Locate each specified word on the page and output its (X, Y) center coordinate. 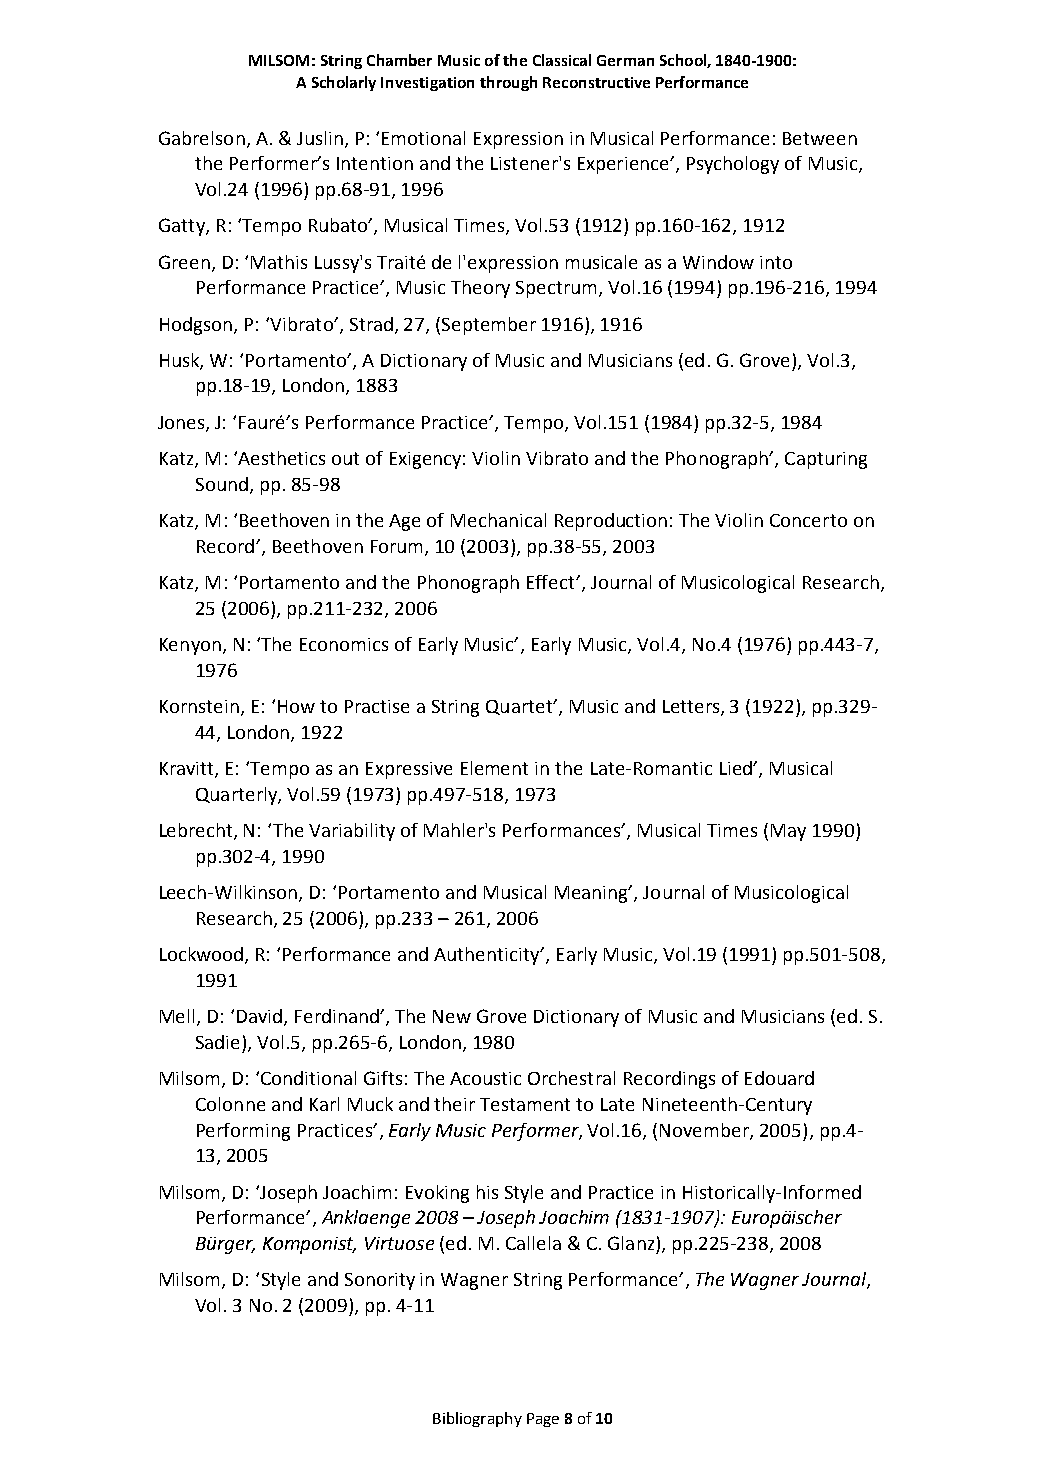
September (489, 326)
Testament (525, 1104)
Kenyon (190, 646)
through (508, 83)
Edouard (779, 1078)
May (788, 832)
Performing (243, 1132)
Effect (552, 582)
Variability (352, 832)
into (776, 262)
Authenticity (488, 956)
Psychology (733, 165)
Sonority (380, 1281)
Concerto (808, 520)
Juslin (320, 138)
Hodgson (197, 326)
